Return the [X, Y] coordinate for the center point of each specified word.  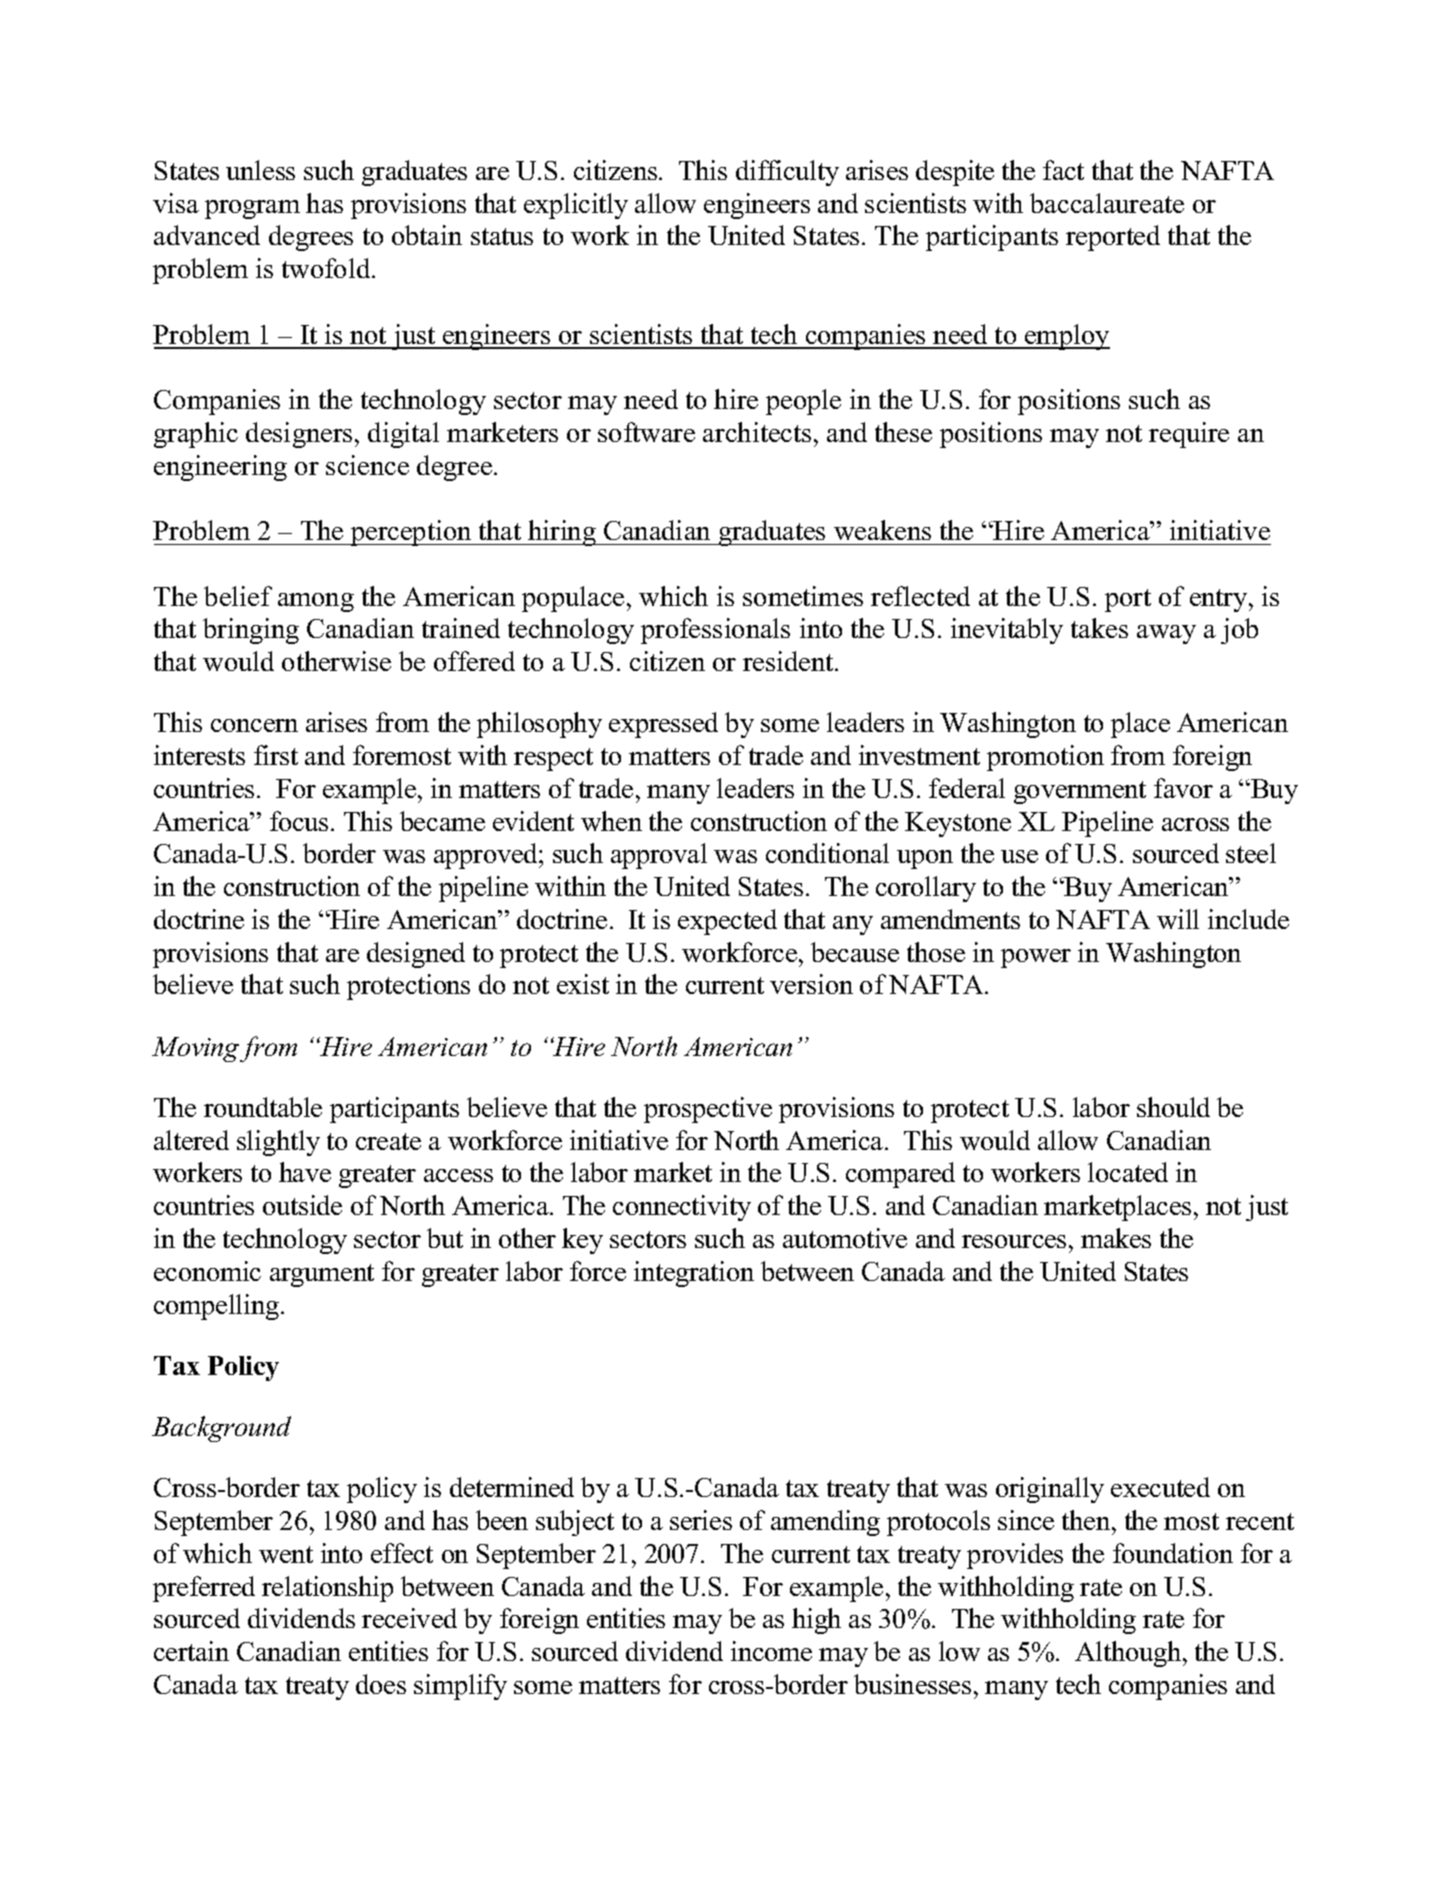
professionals [715, 631]
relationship [327, 1589]
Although [1129, 1654]
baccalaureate [1107, 203]
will [1178, 919]
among [316, 602]
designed [416, 955]
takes [1099, 628]
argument [322, 1275]
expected [727, 922]
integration [694, 1274]
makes [1116, 1238]
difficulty [787, 173]
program [252, 209]
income [771, 1651]
